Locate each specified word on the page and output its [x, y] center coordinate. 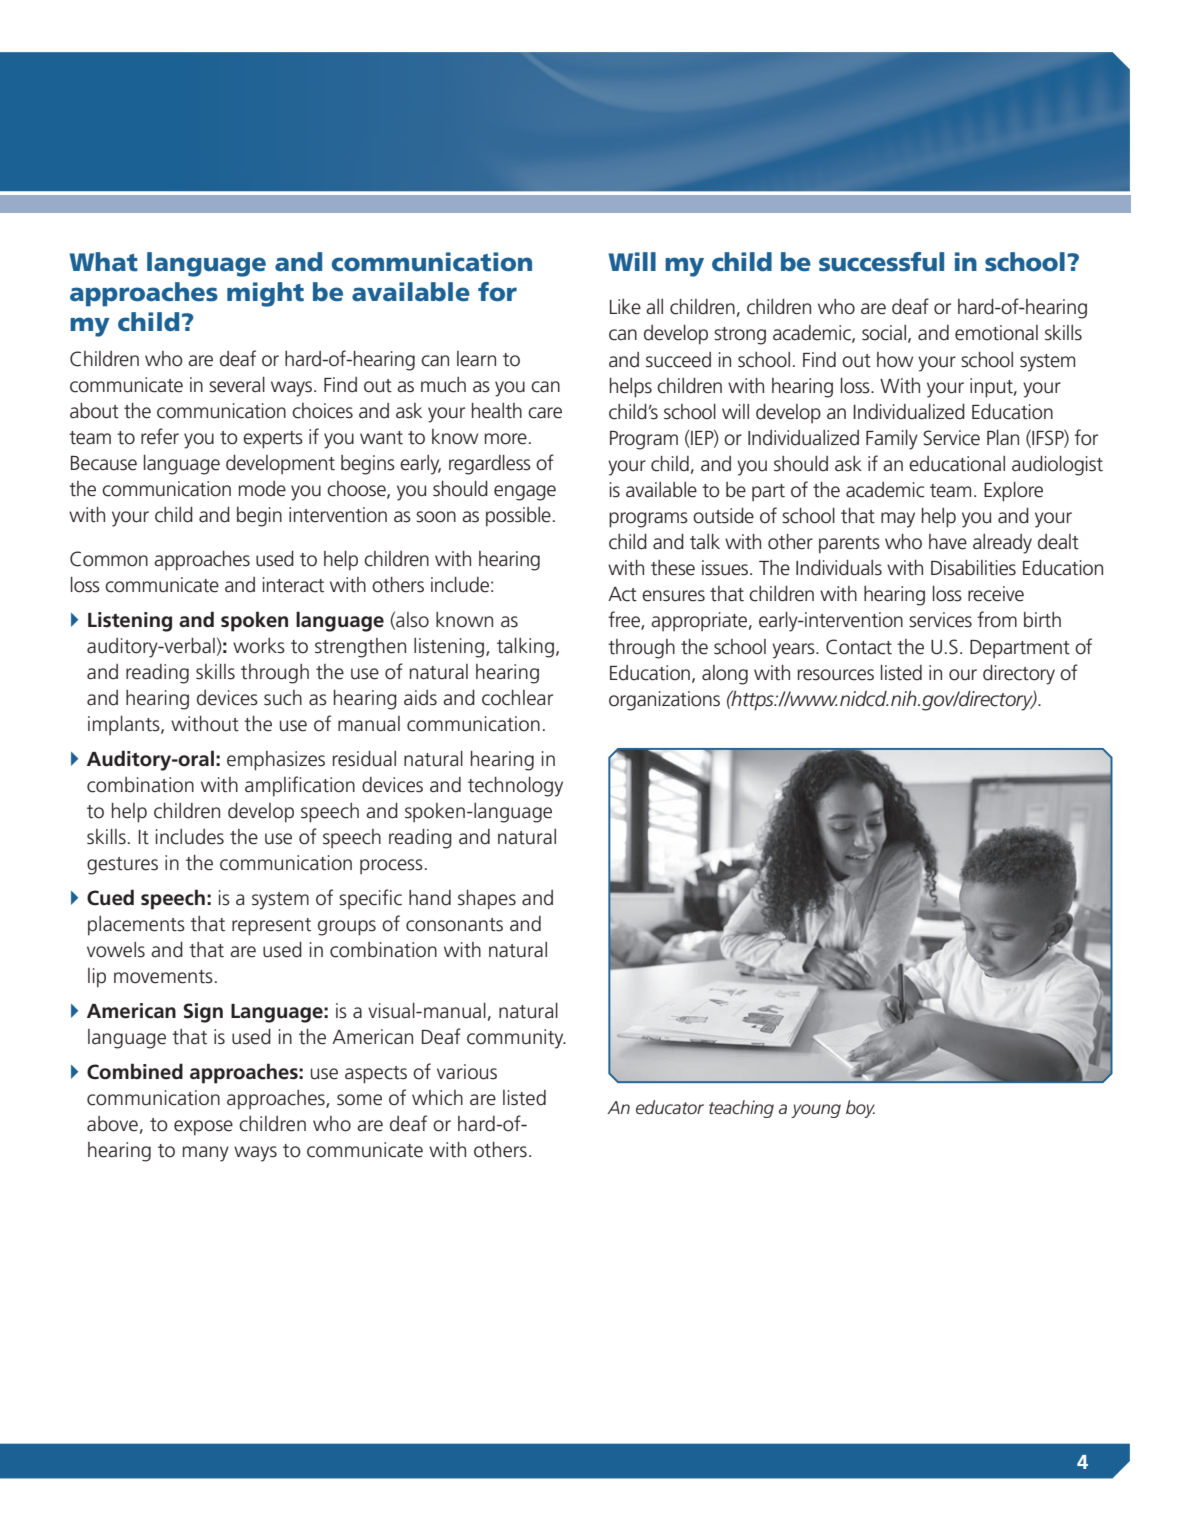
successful [881, 262]
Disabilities [973, 568]
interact [293, 585]
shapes [487, 900]
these [673, 568]
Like [625, 307]
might [265, 294]
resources [836, 675]
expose [203, 1128]
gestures [122, 866]
